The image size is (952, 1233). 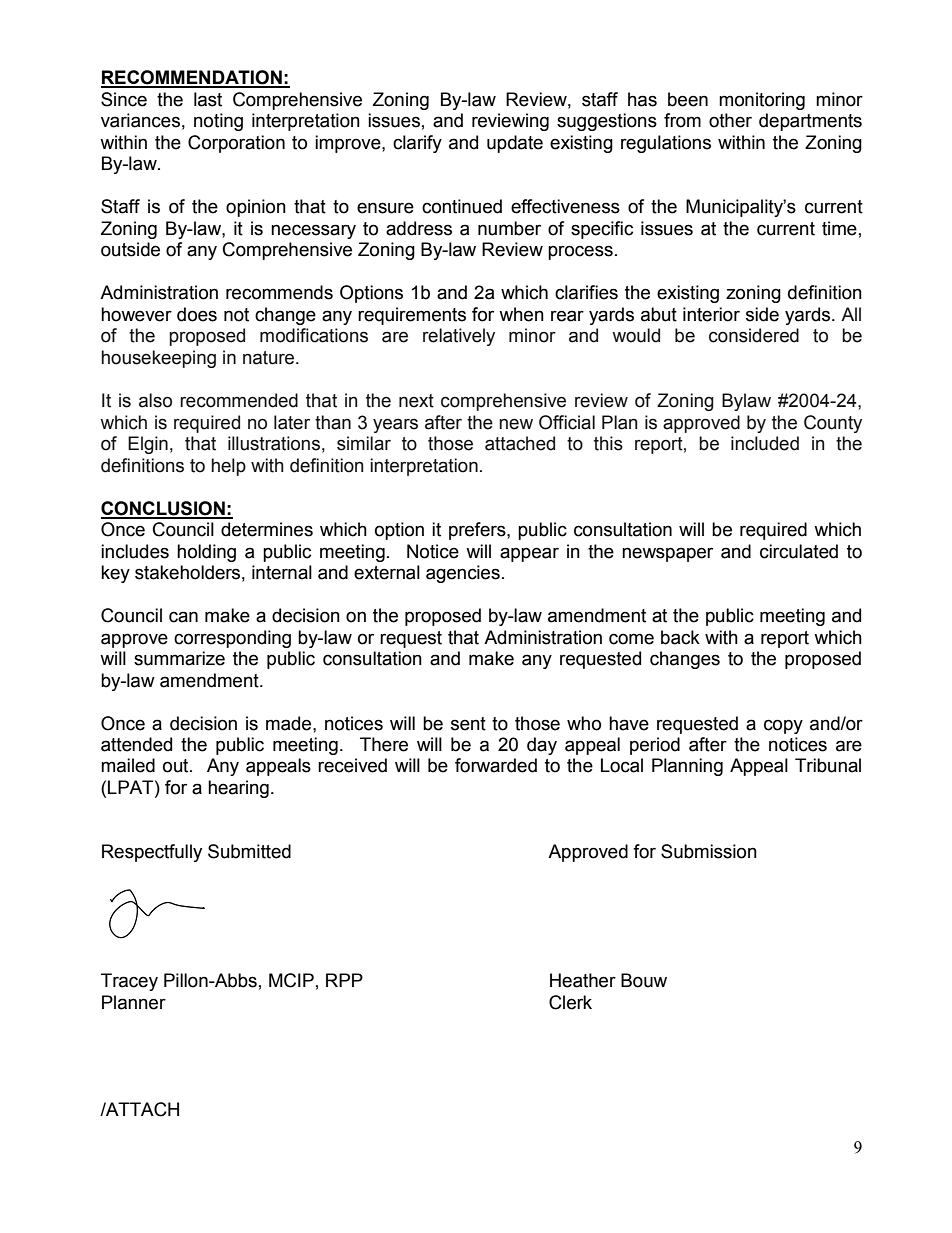 What do you see at coordinates (416, 401) in the screenshot?
I see `next` at bounding box center [416, 401].
